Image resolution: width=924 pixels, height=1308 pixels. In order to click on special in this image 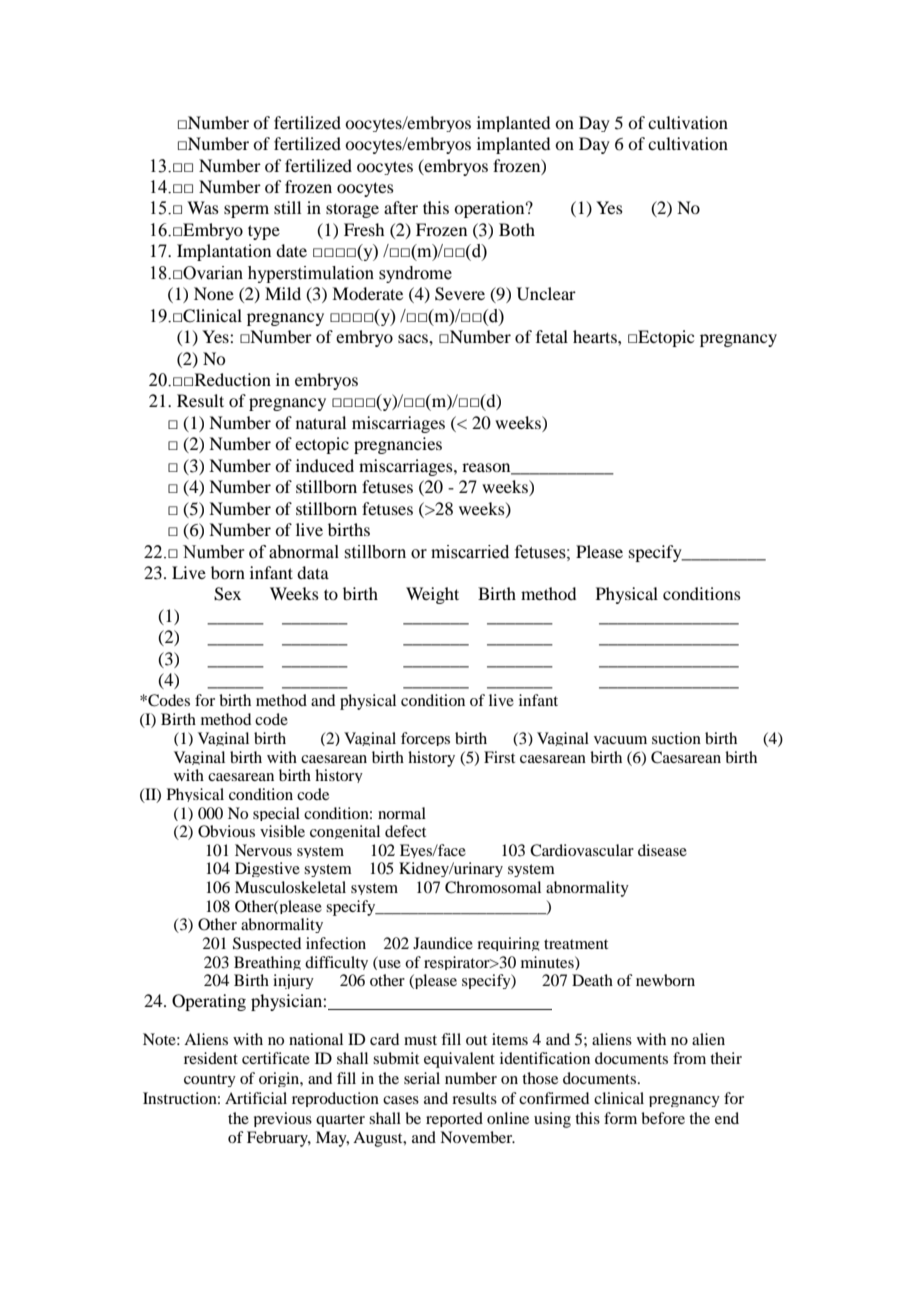, I will do `click(276, 814)`.
